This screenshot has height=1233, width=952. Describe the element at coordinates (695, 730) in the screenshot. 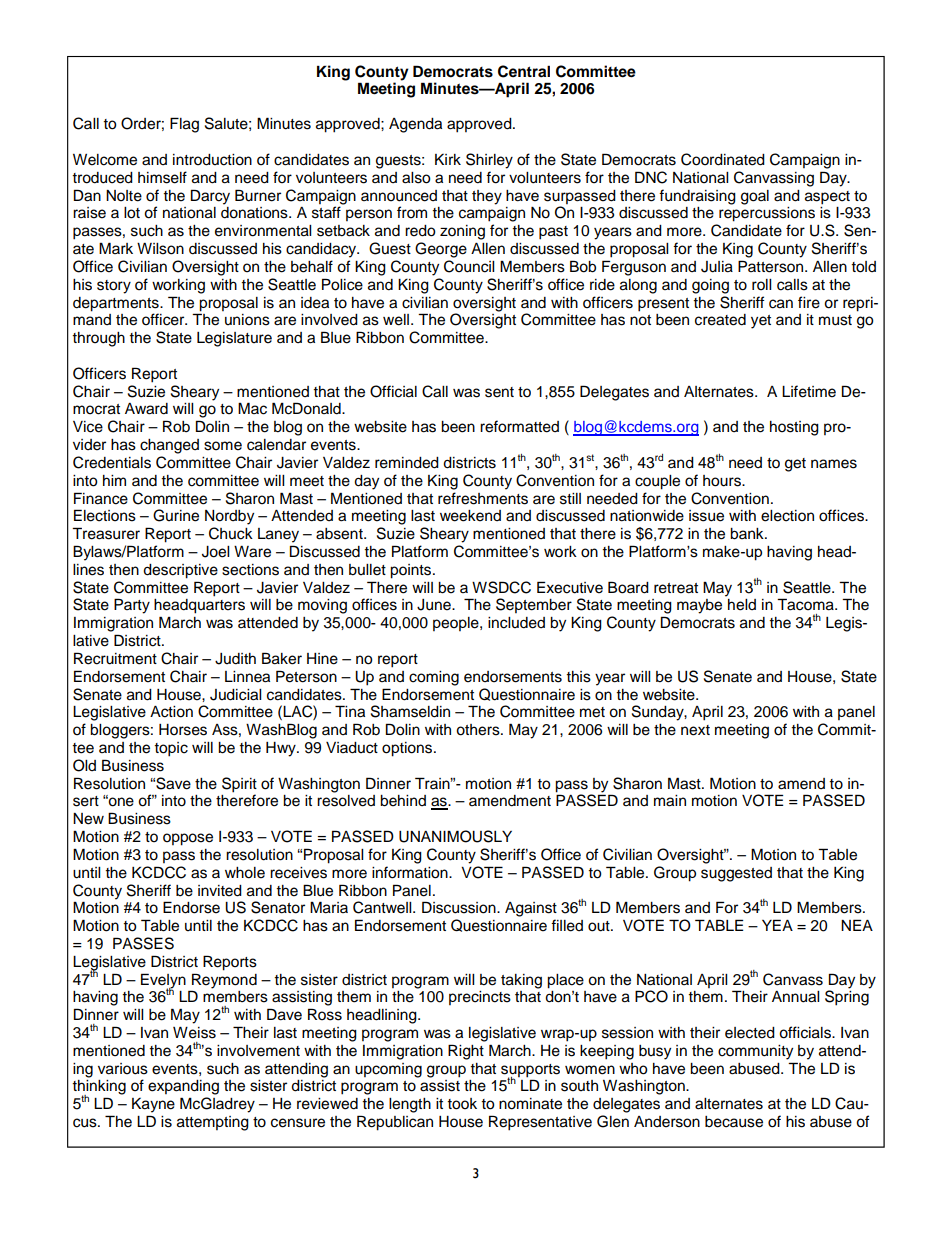

I see `next` at that location.
